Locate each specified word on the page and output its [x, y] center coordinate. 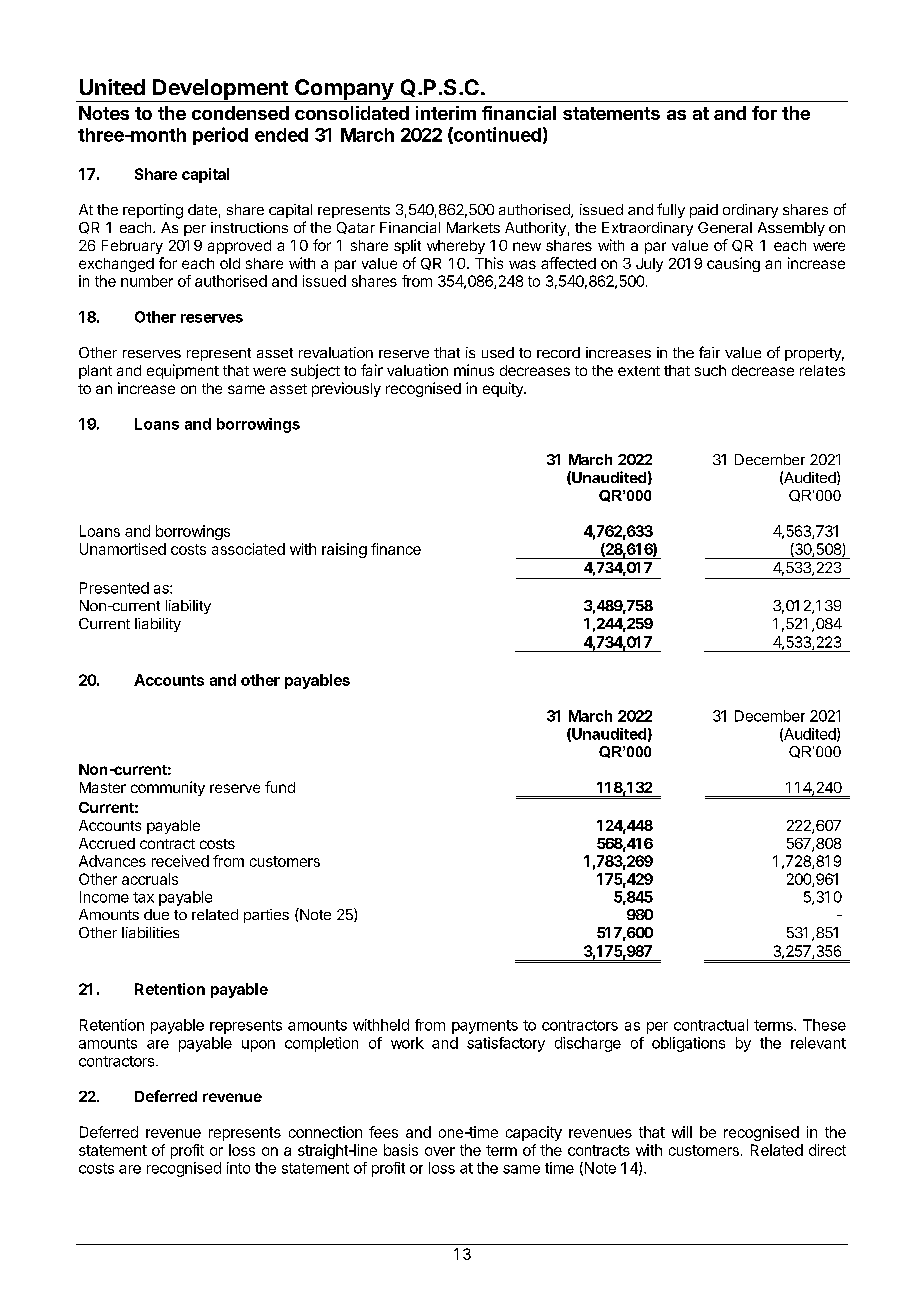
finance [396, 549]
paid [704, 211]
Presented [114, 588]
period [220, 136]
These [824, 1025]
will [682, 1132]
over [440, 1151]
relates [822, 370]
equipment [183, 371]
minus [474, 370]
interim [446, 113]
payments [485, 1027]
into [238, 1168]
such [710, 370]
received [180, 861]
